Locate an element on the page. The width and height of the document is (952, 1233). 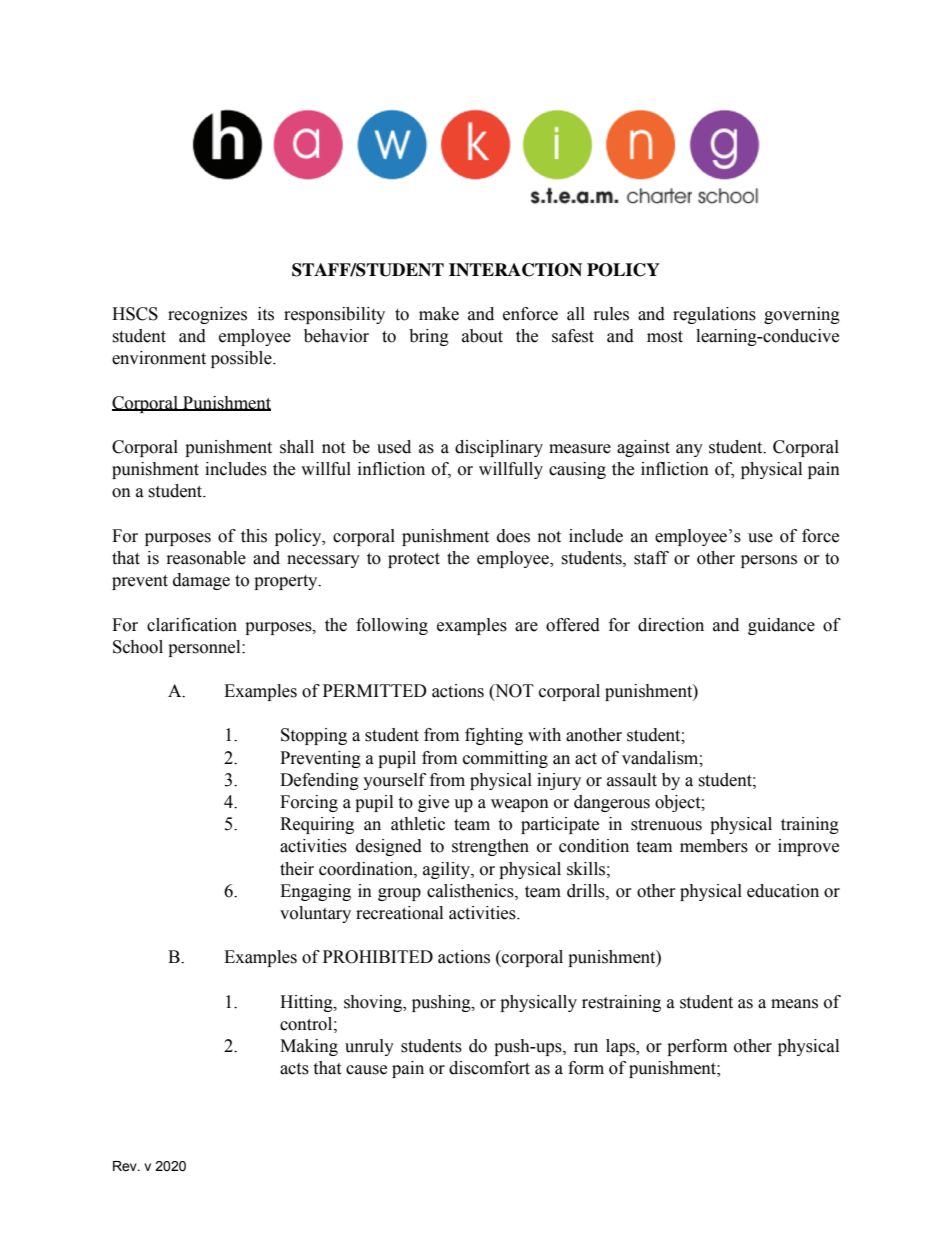
make is located at coordinates (439, 314).
